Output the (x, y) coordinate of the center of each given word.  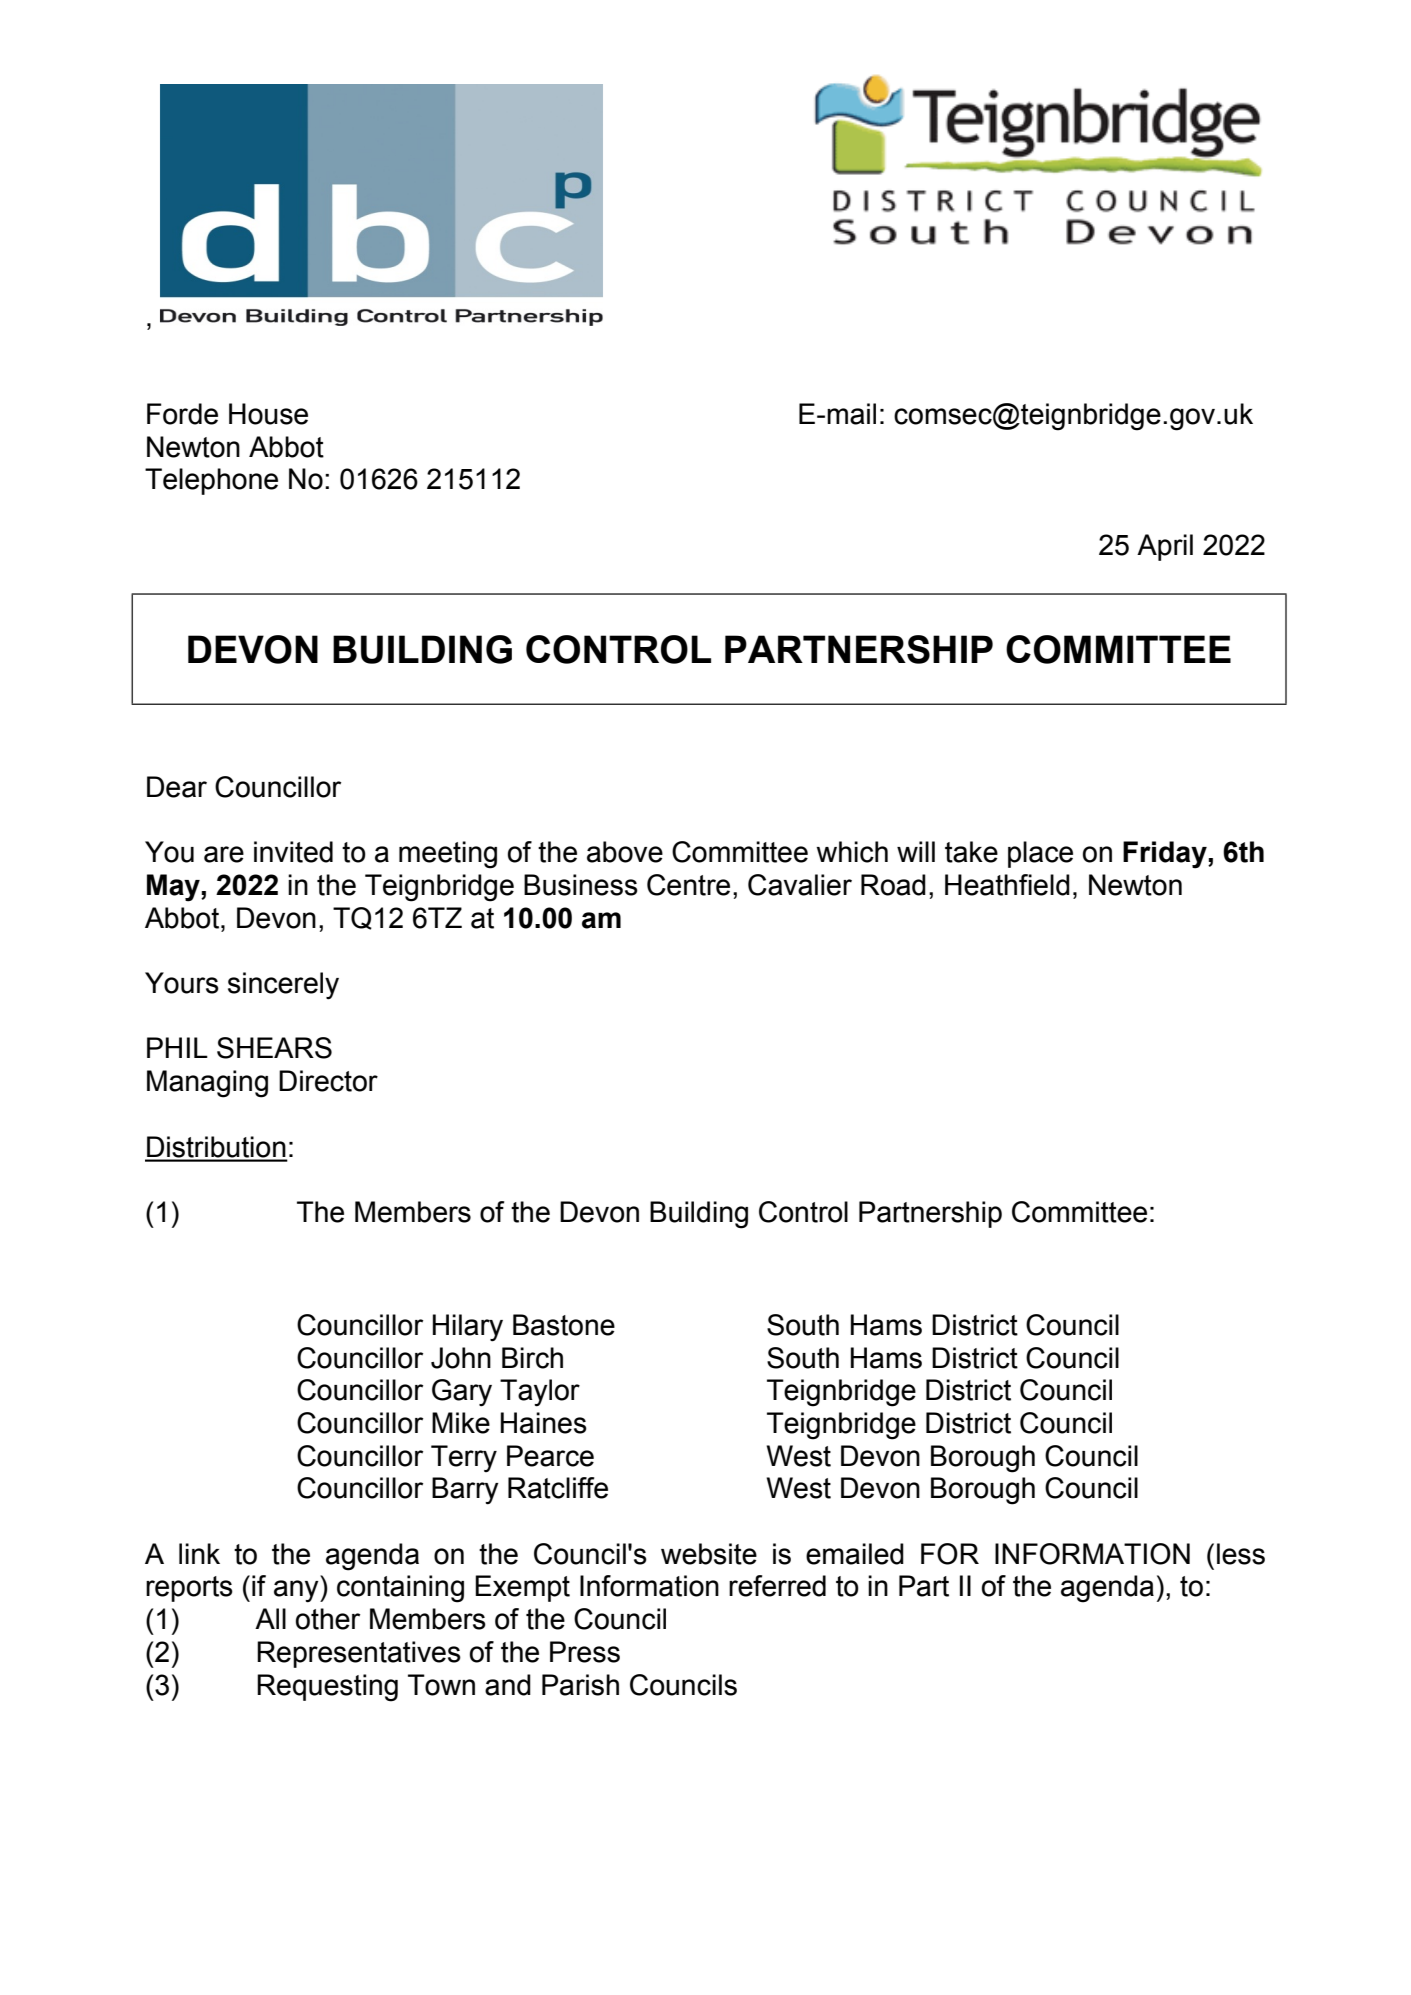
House (268, 414)
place (1040, 854)
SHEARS (274, 1048)
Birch (532, 1358)
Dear (177, 787)
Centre (688, 885)
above (625, 852)
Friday (1166, 855)
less (1241, 1554)
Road (893, 885)
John (461, 1358)
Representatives (359, 1654)
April (1165, 547)
